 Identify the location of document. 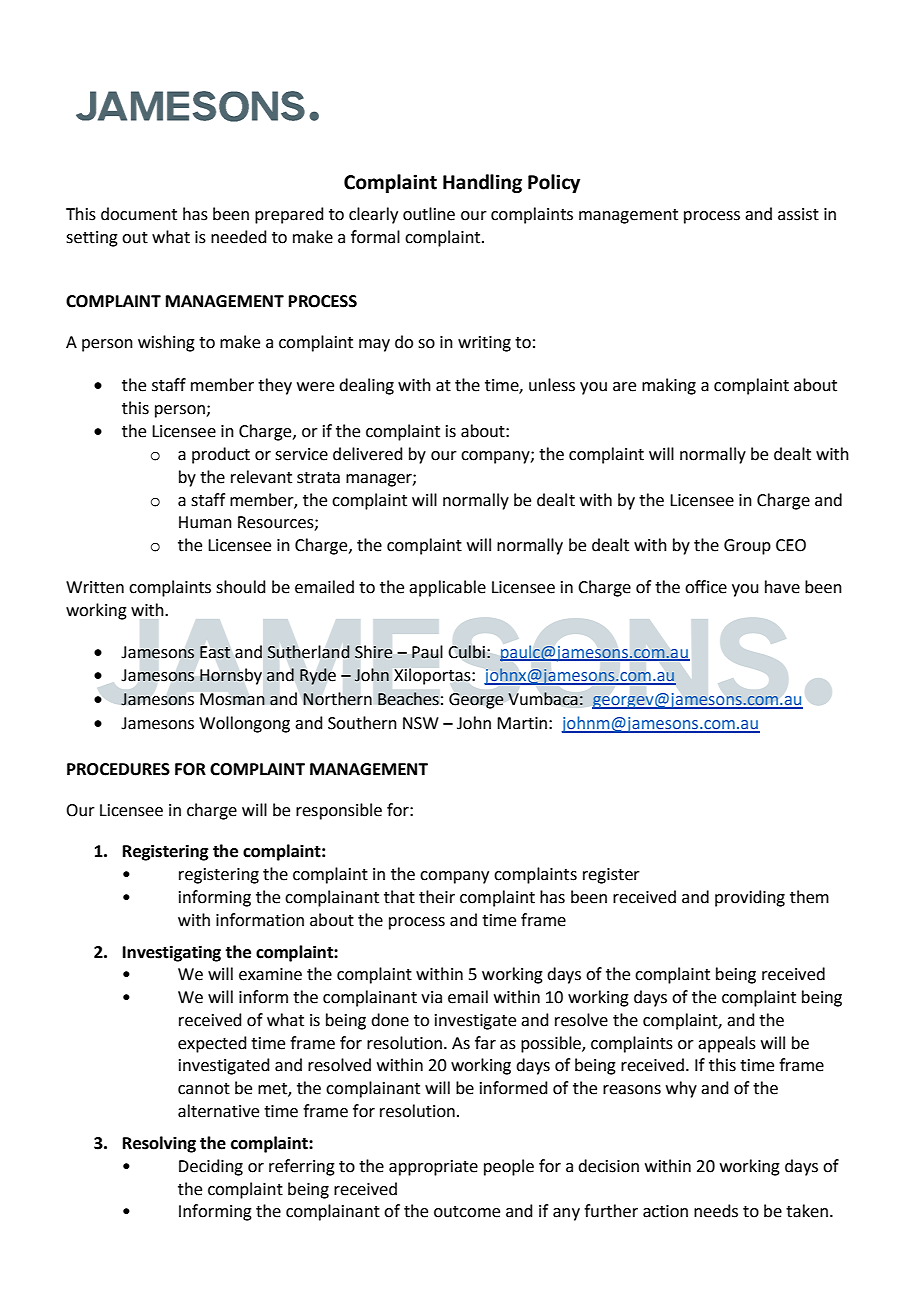
(139, 214).
